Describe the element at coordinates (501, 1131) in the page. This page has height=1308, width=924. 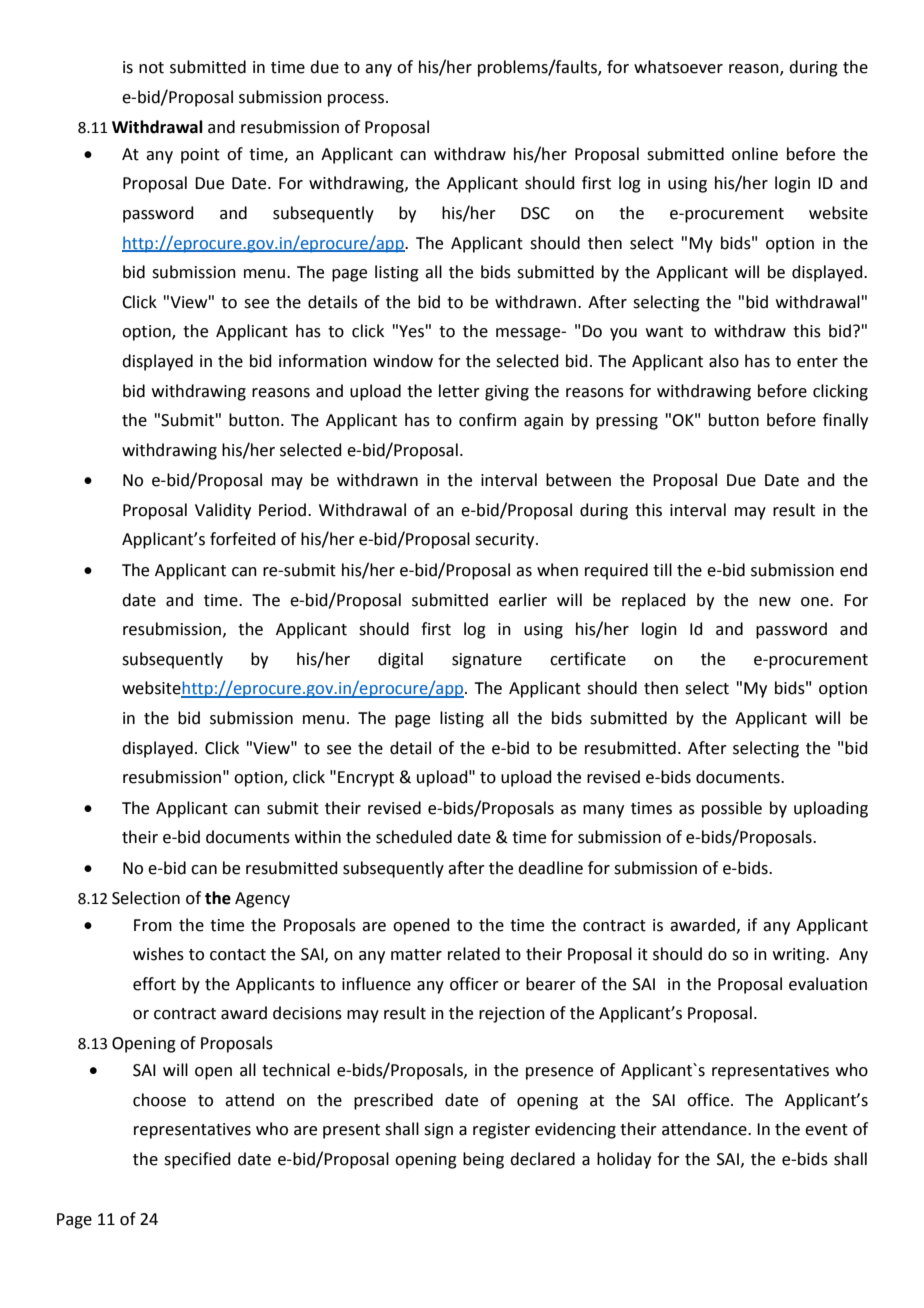
I see `register` at that location.
